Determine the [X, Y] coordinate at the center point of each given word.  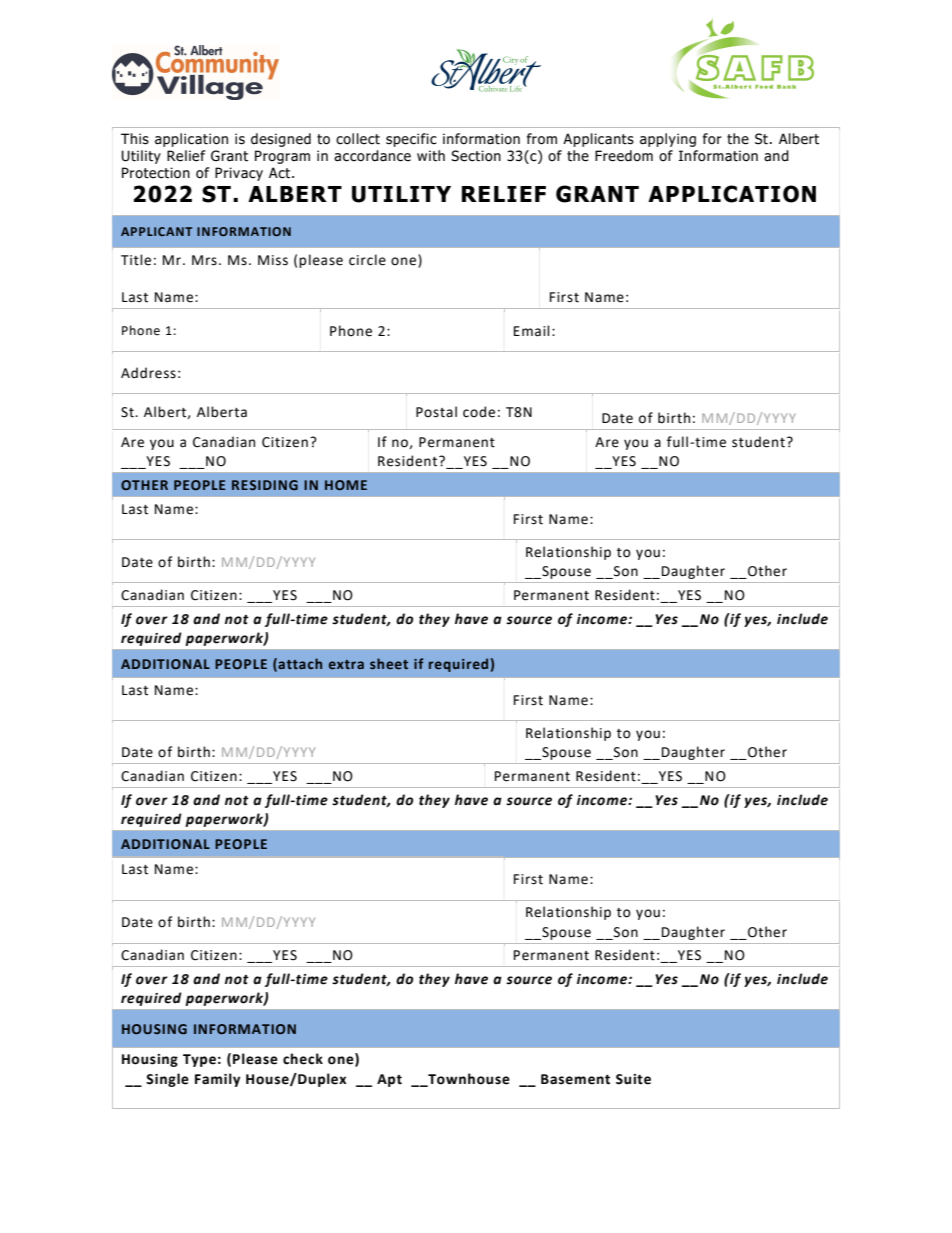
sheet [389, 663]
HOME [346, 485]
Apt [389, 1080]
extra [346, 664]
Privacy [239, 174]
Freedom [624, 156]
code [479, 412]
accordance [372, 156]
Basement [575, 1079]
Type [199, 1060]
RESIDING [265, 485]
